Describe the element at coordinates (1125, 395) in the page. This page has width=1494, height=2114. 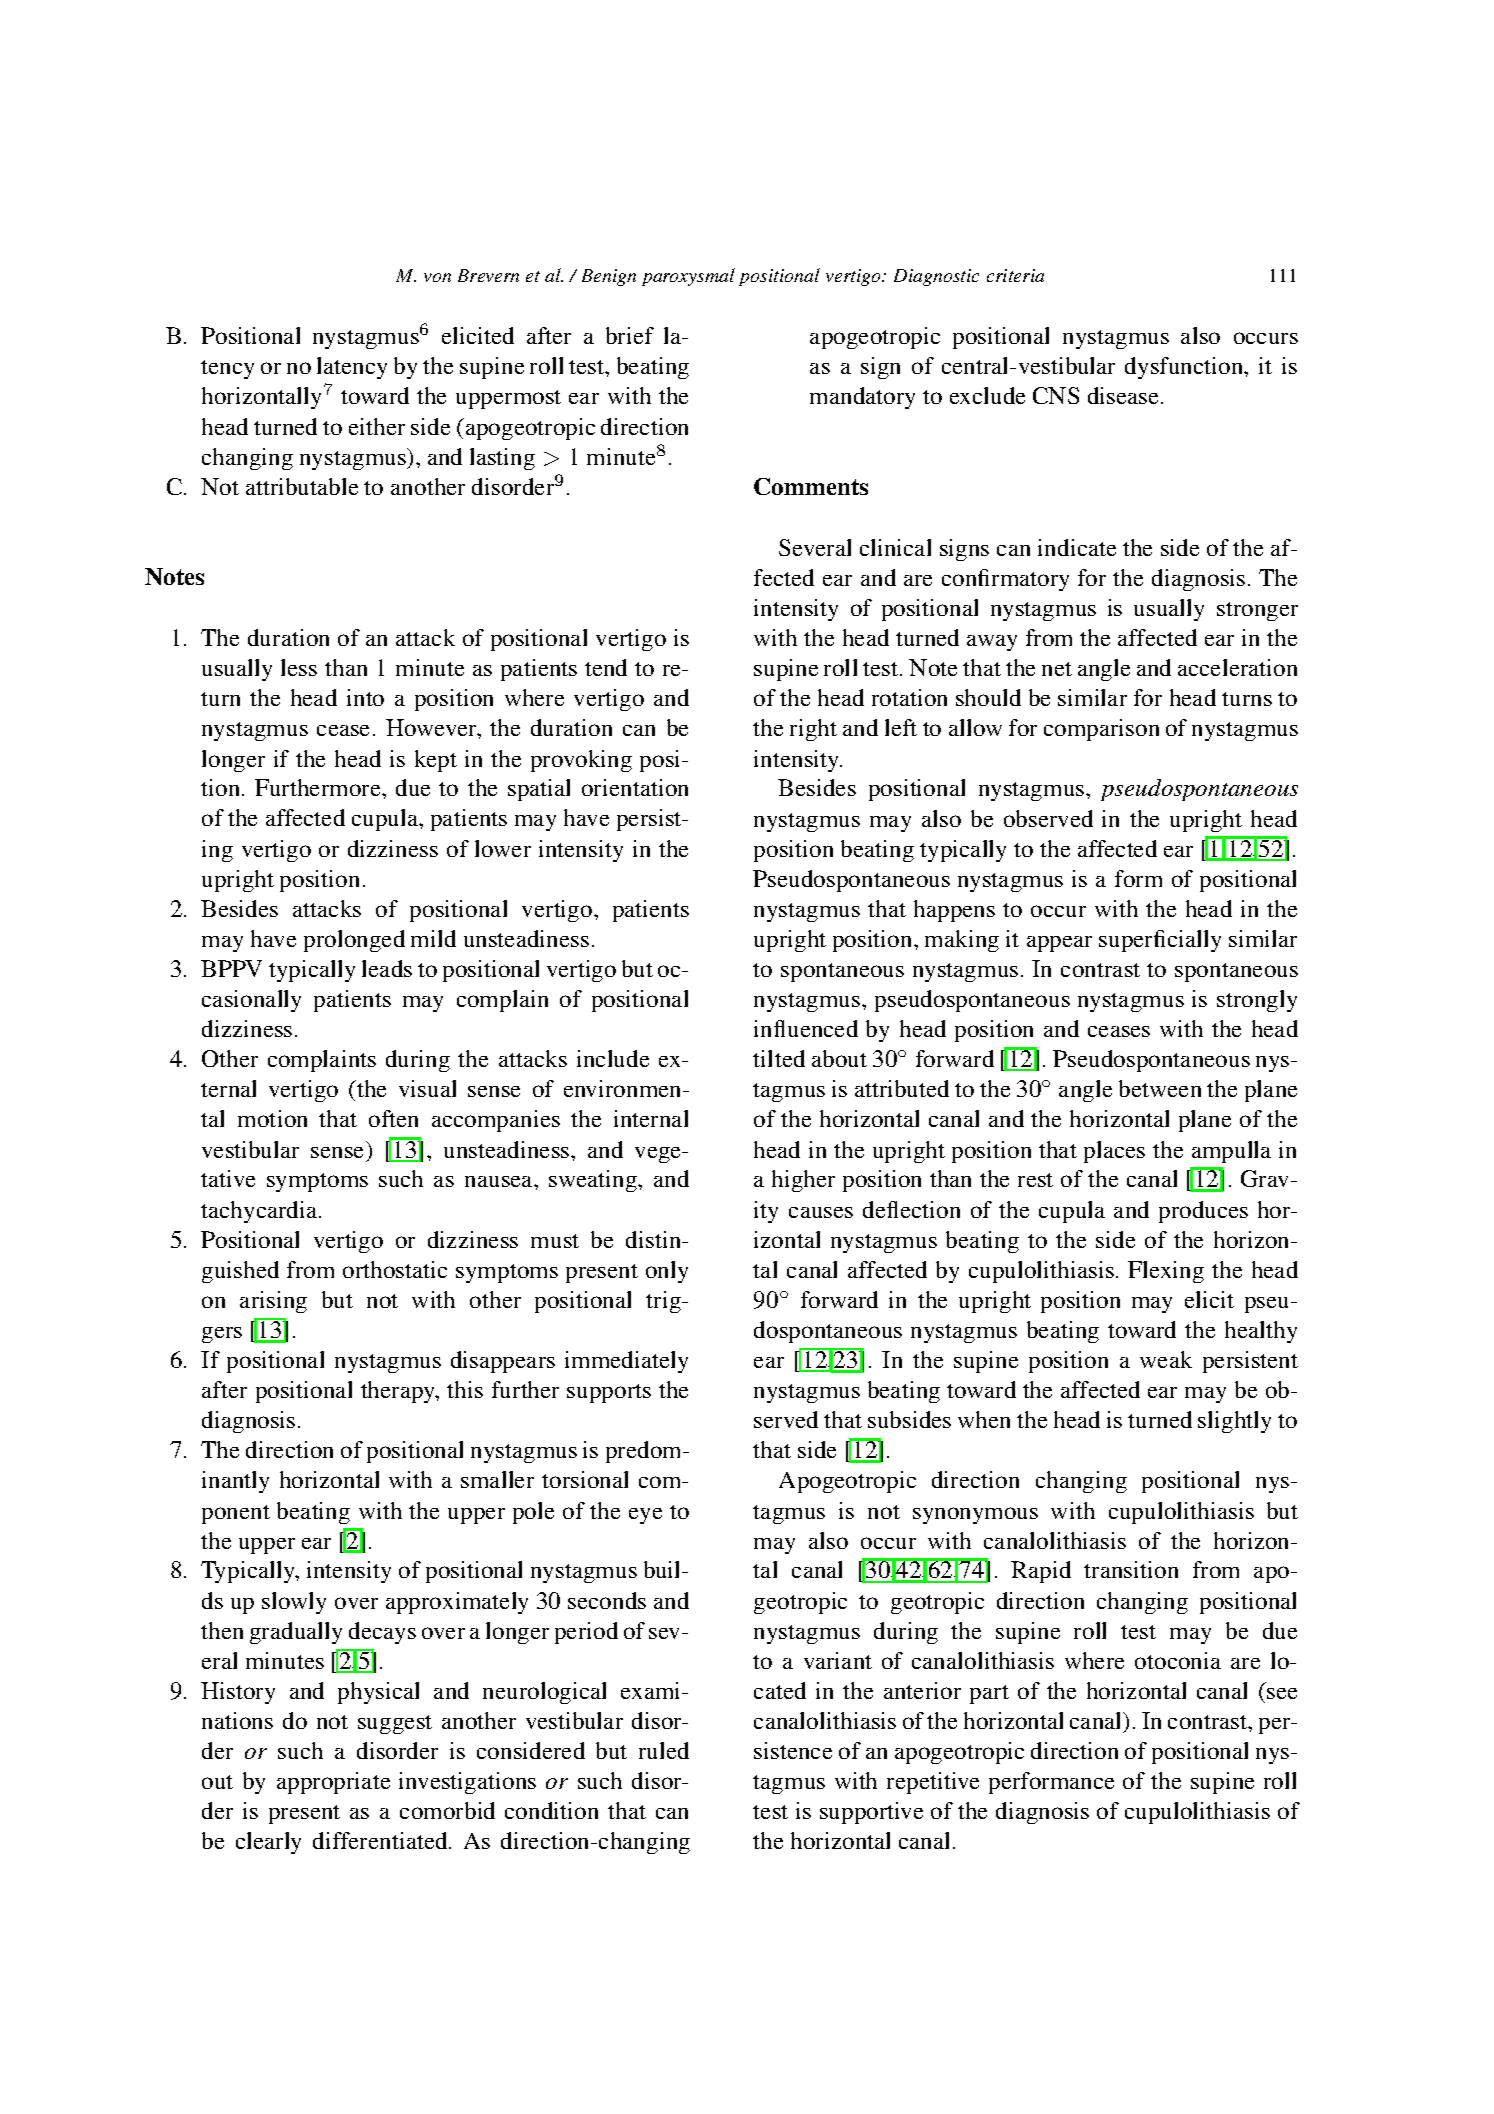
I see `disease` at that location.
